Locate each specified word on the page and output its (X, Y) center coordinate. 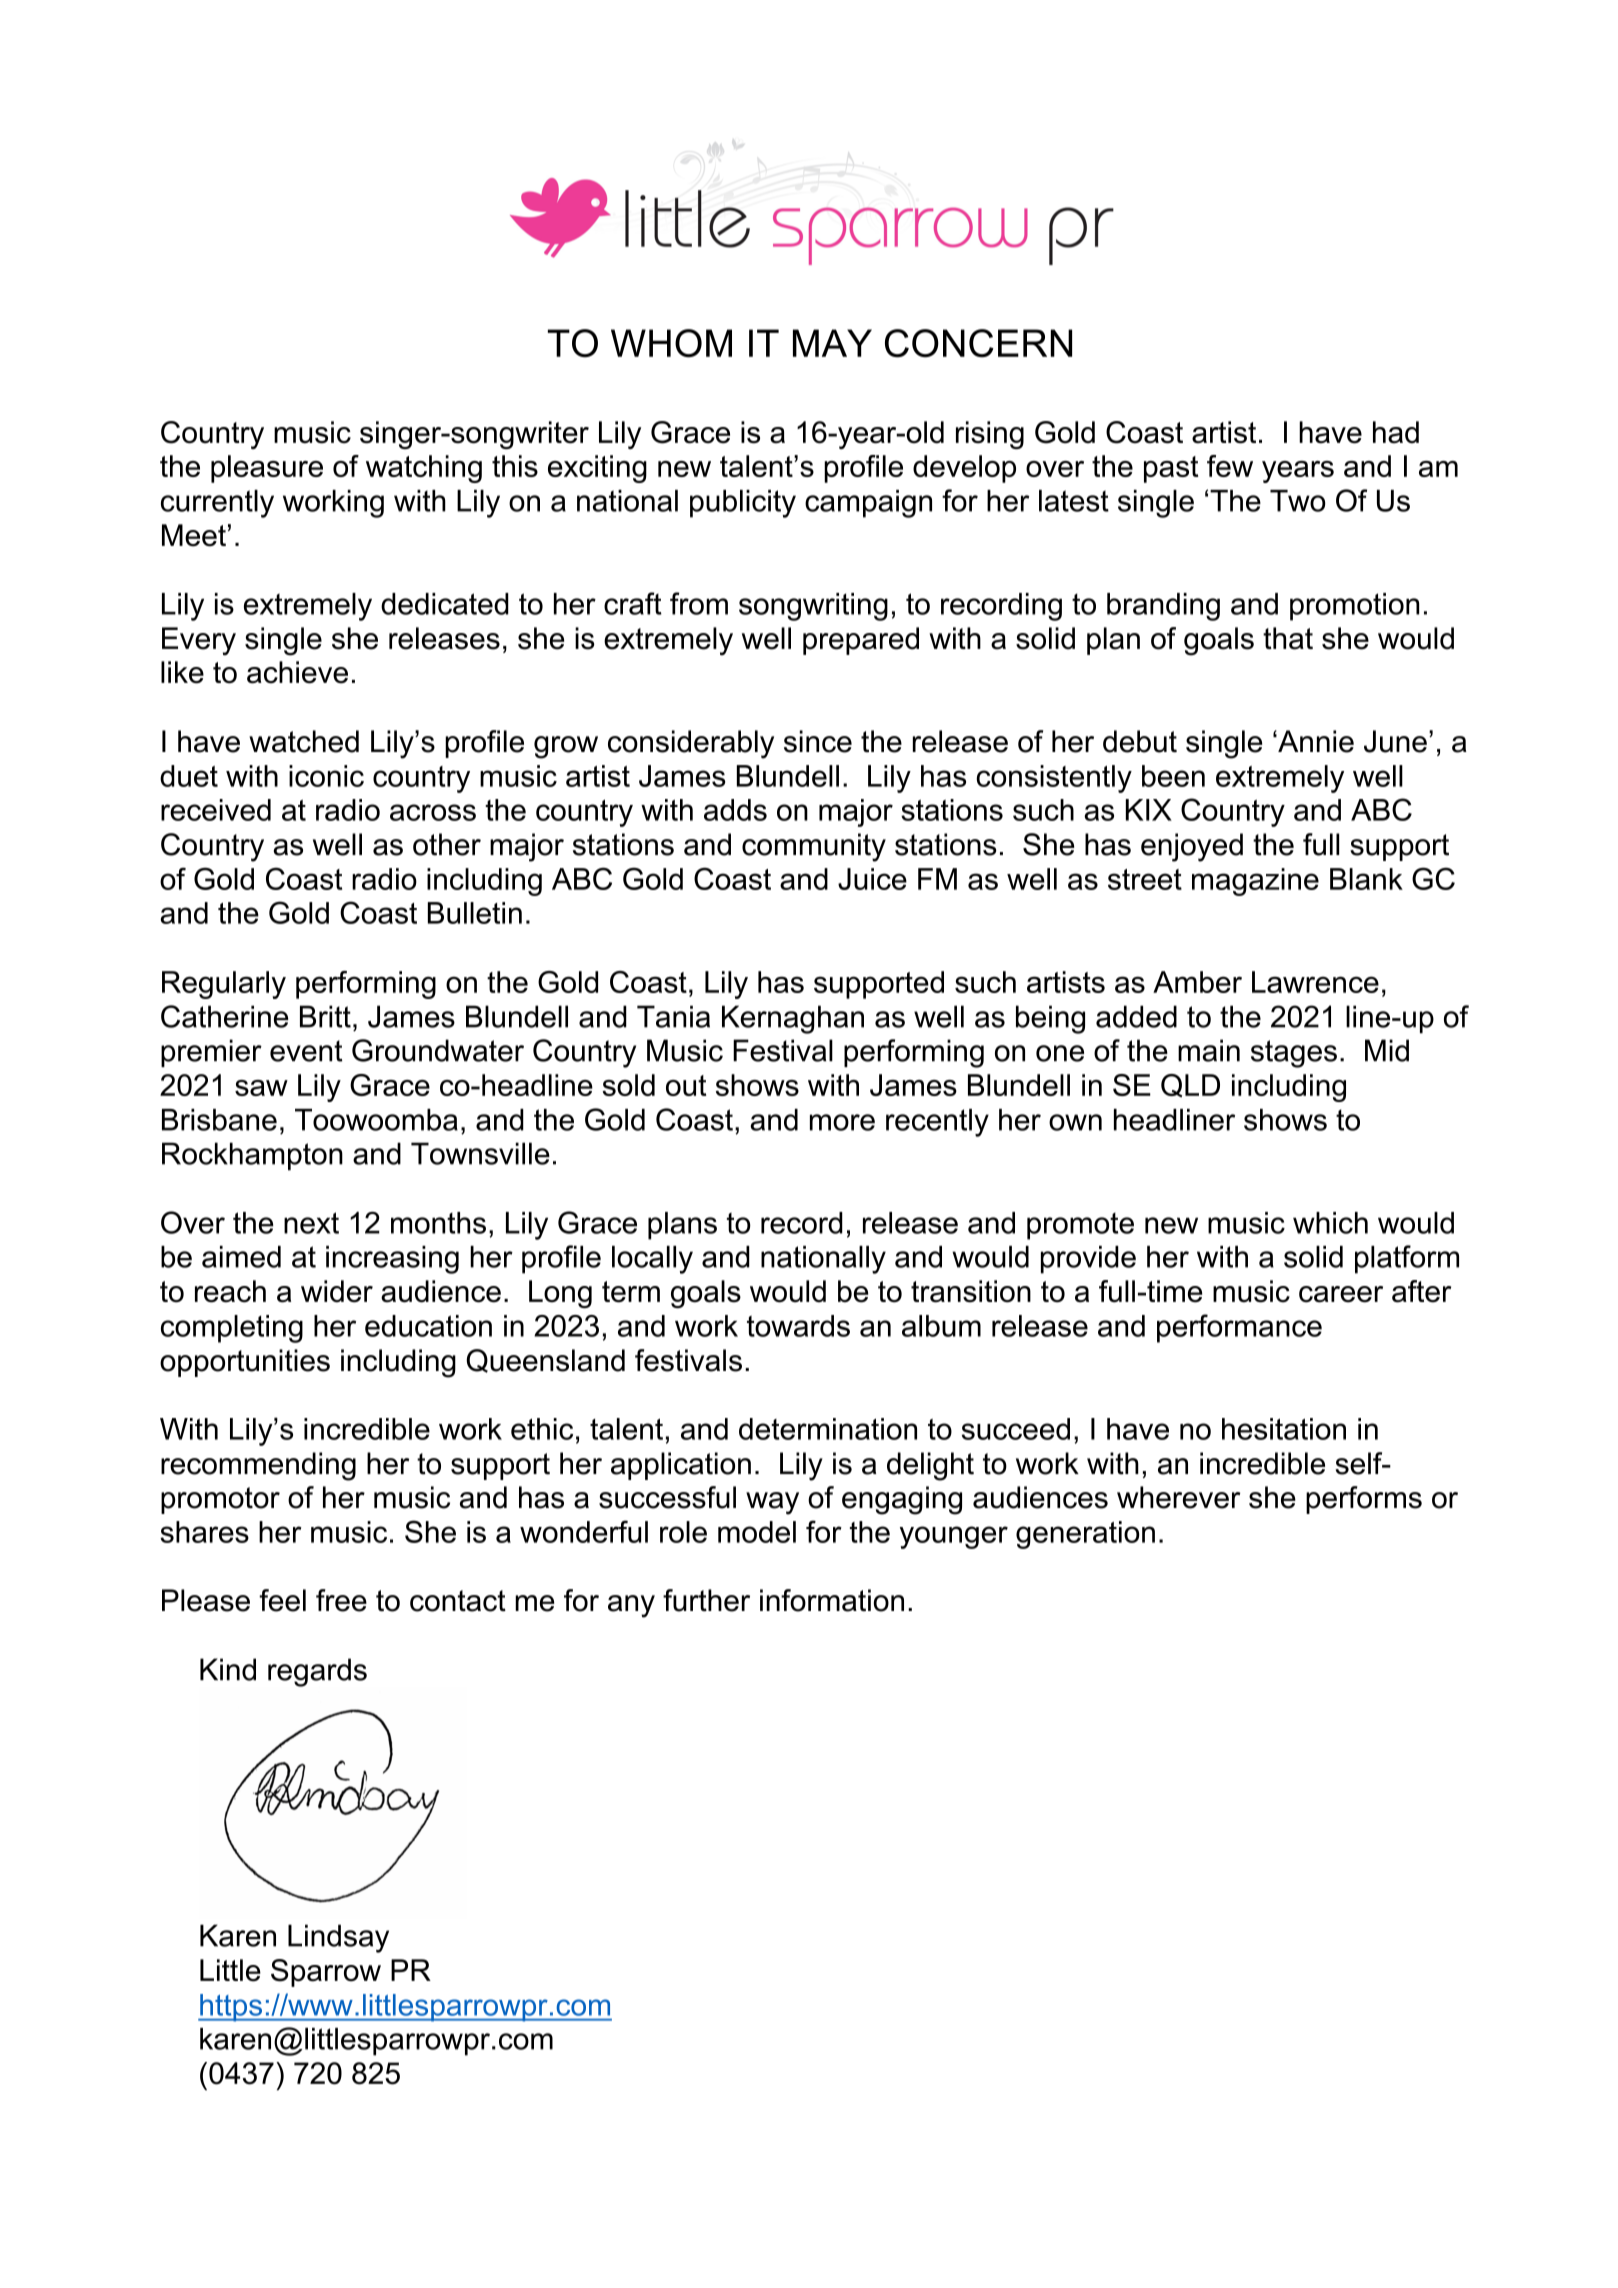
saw (261, 1088)
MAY (832, 343)
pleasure (267, 469)
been (1173, 776)
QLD (1190, 1085)
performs (1364, 1500)
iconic (326, 776)
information (832, 1600)
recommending (258, 1466)
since (818, 741)
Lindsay (338, 1938)
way (772, 1503)
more (842, 1122)
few (1230, 466)
